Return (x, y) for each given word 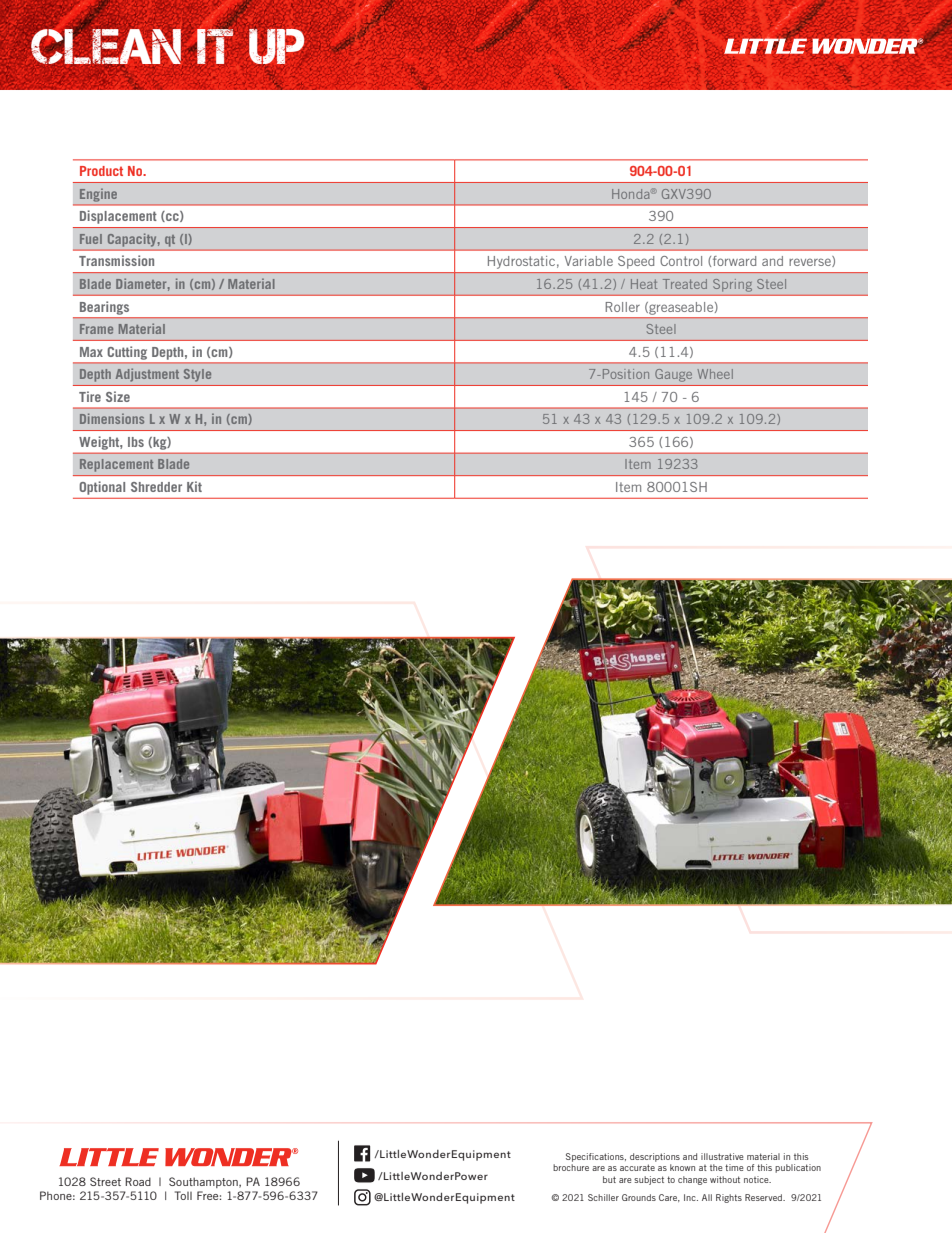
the (716, 1167)
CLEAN (106, 46)
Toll (183, 1195)
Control (681, 261)
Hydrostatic (523, 262)
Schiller (603, 1197)
